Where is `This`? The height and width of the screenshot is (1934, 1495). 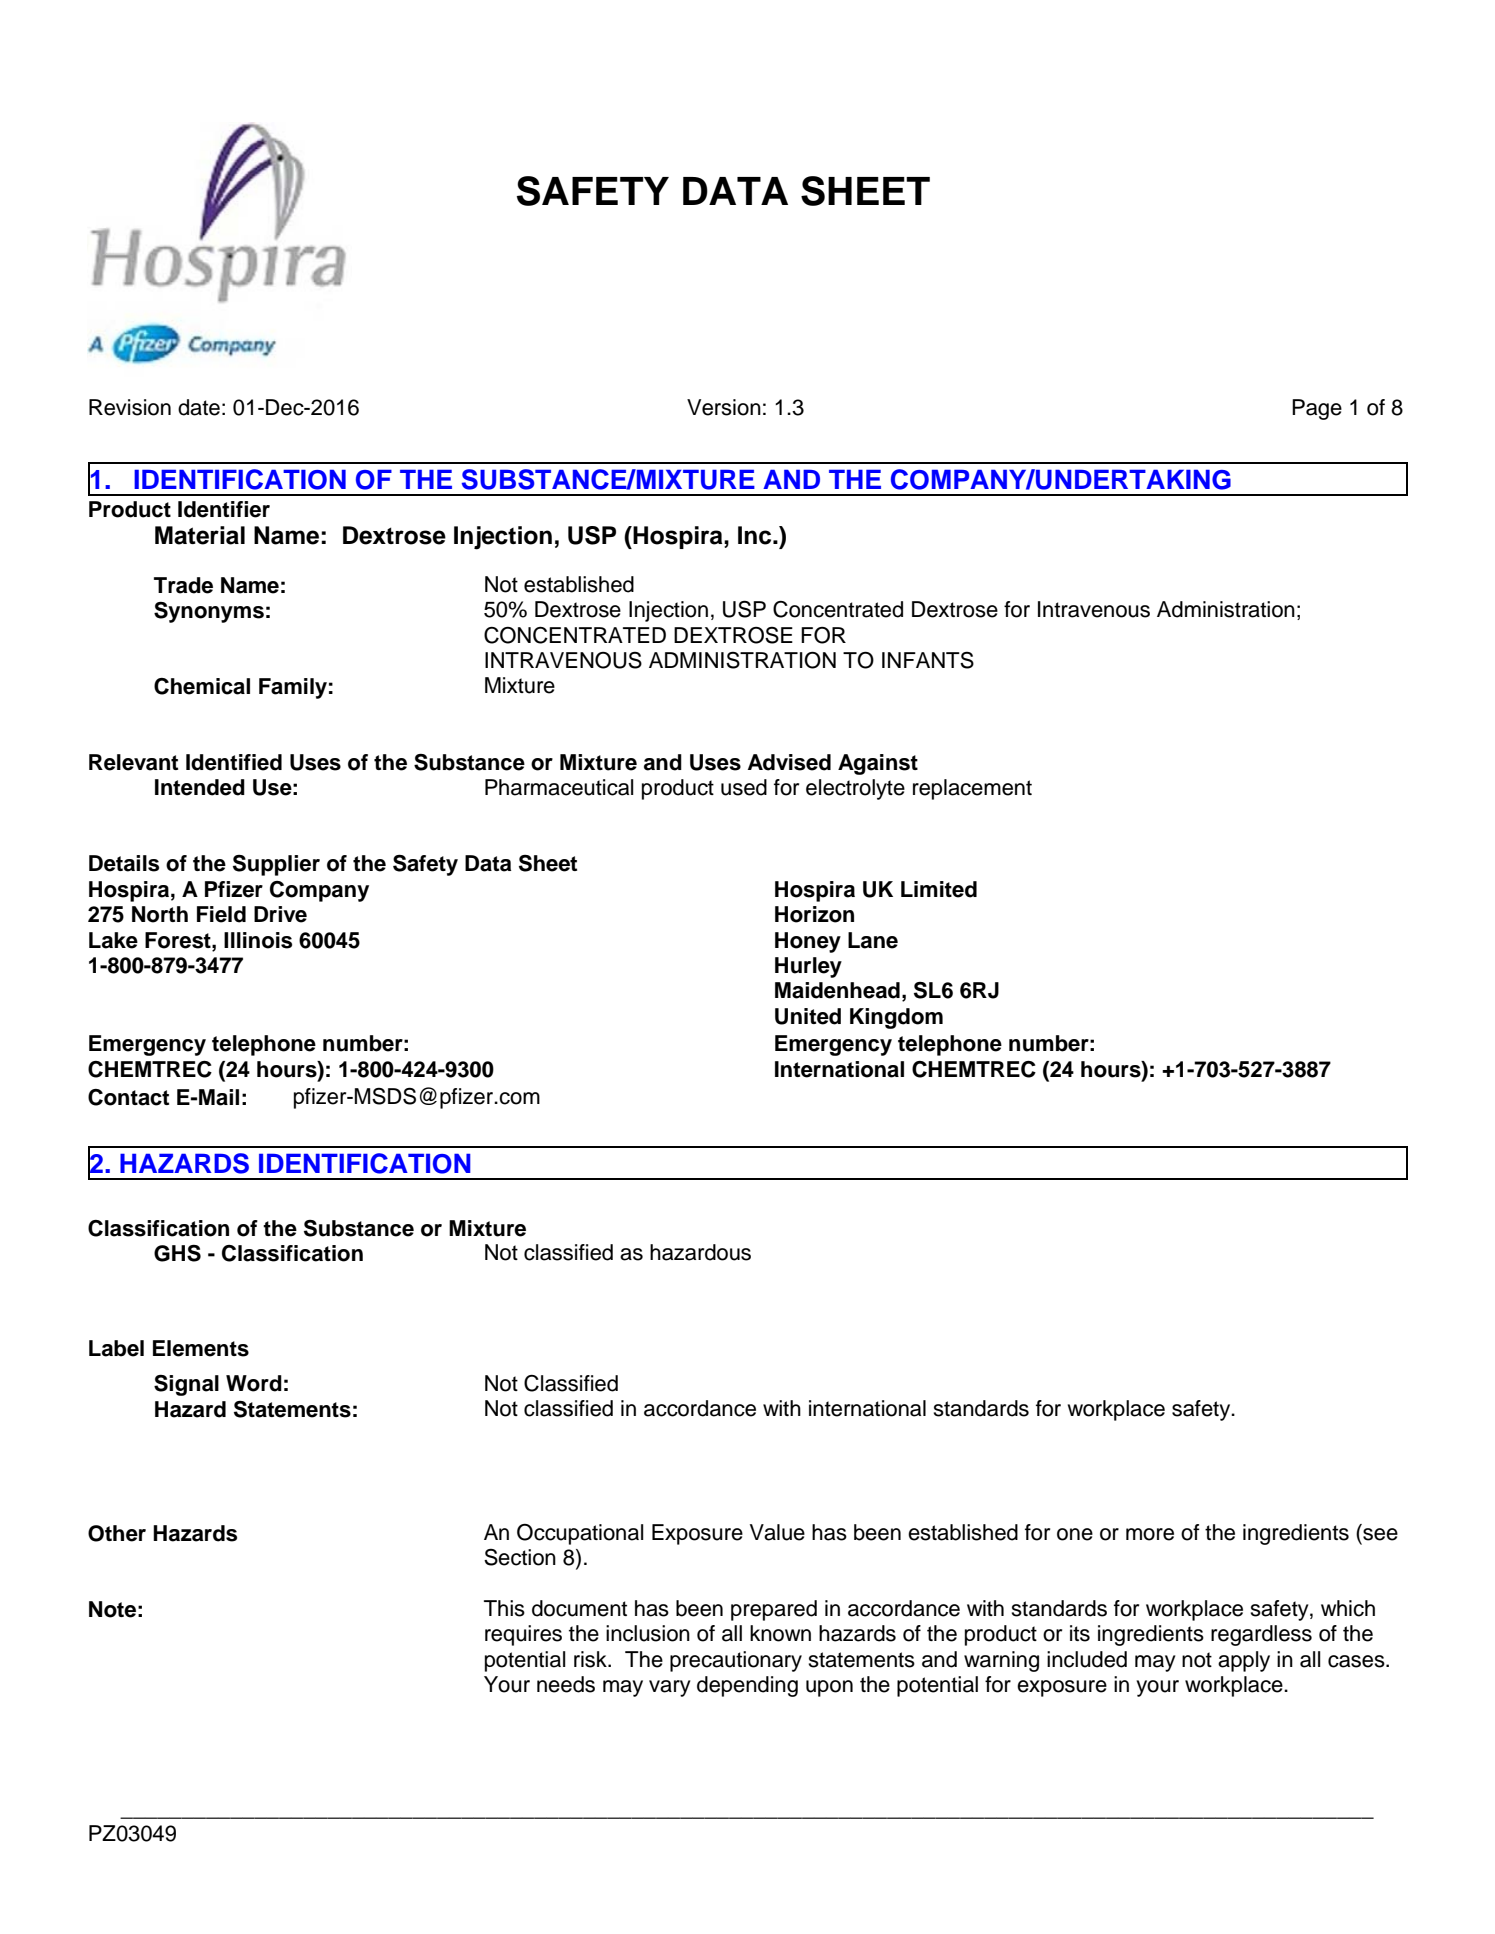
This is located at coordinates (504, 1608).
